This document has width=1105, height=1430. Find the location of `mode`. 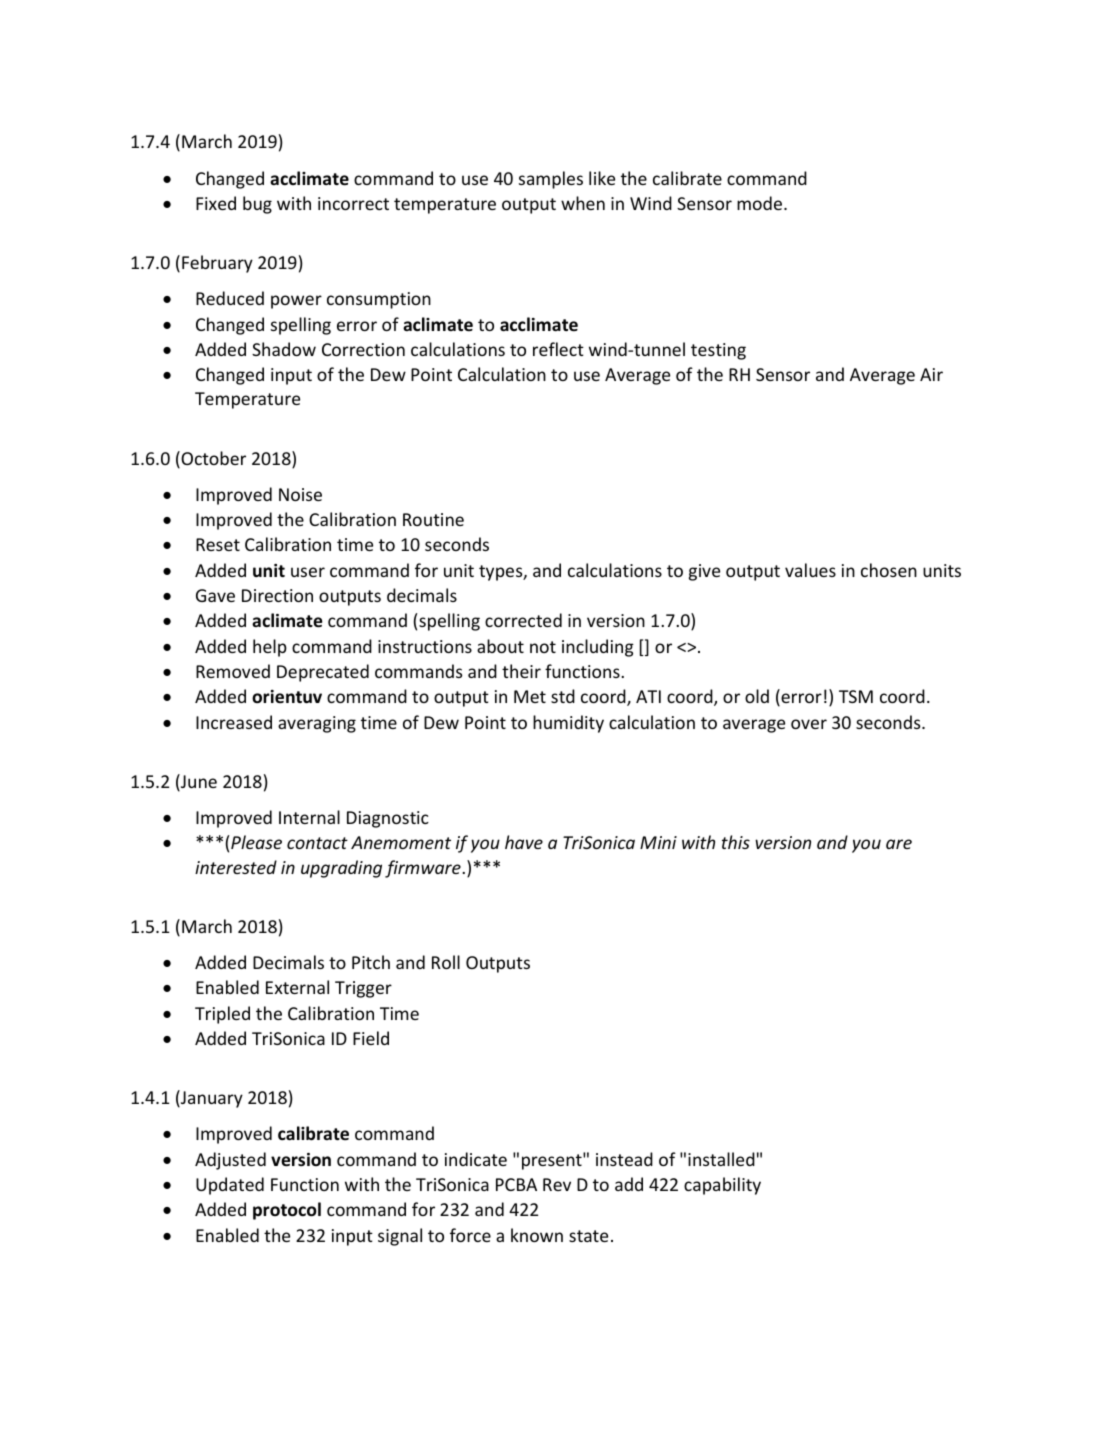

mode is located at coordinates (761, 203).
